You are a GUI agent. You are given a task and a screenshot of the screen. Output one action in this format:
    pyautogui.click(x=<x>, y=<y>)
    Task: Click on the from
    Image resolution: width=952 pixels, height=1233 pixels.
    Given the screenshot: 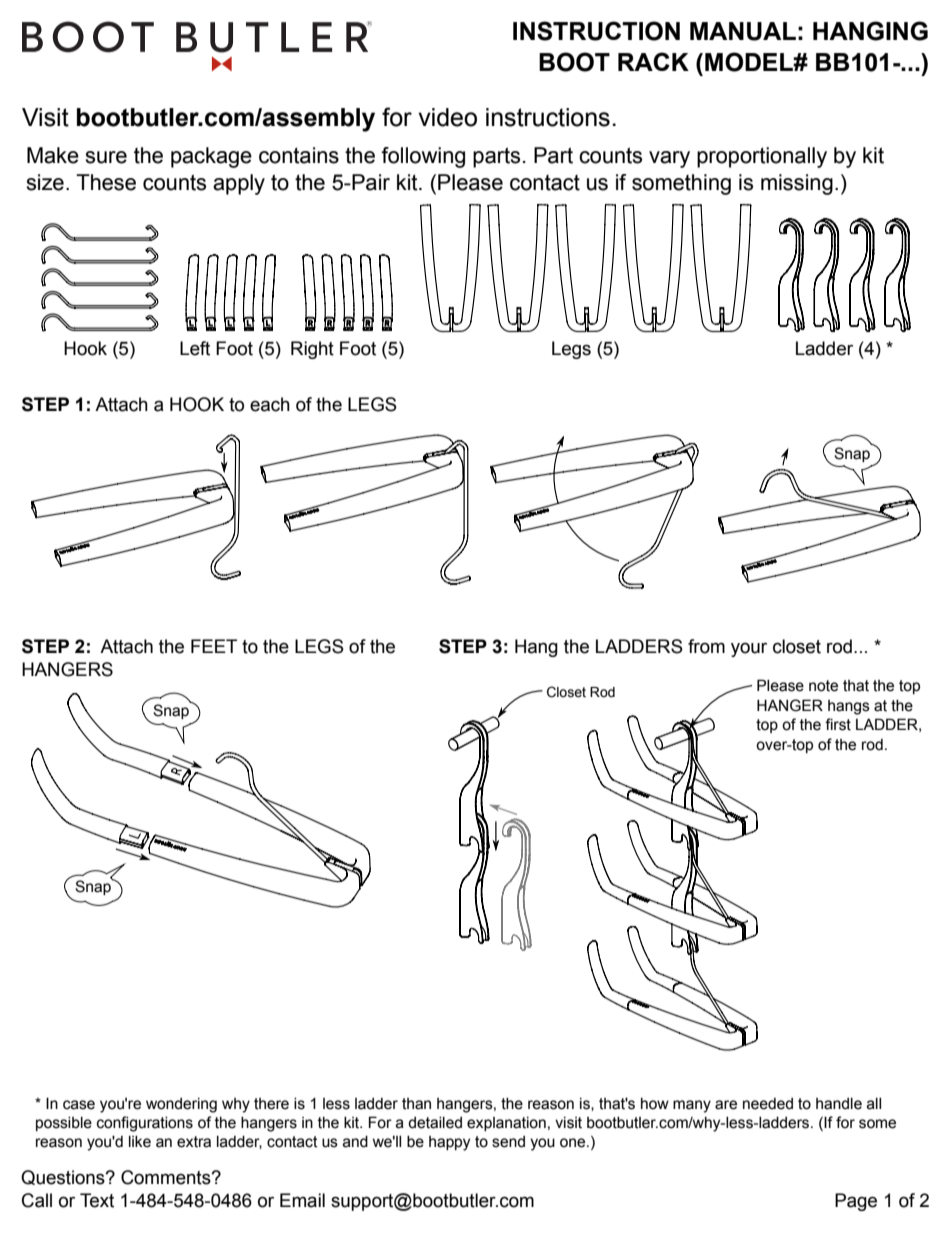 What is the action you would take?
    pyautogui.click(x=706, y=646)
